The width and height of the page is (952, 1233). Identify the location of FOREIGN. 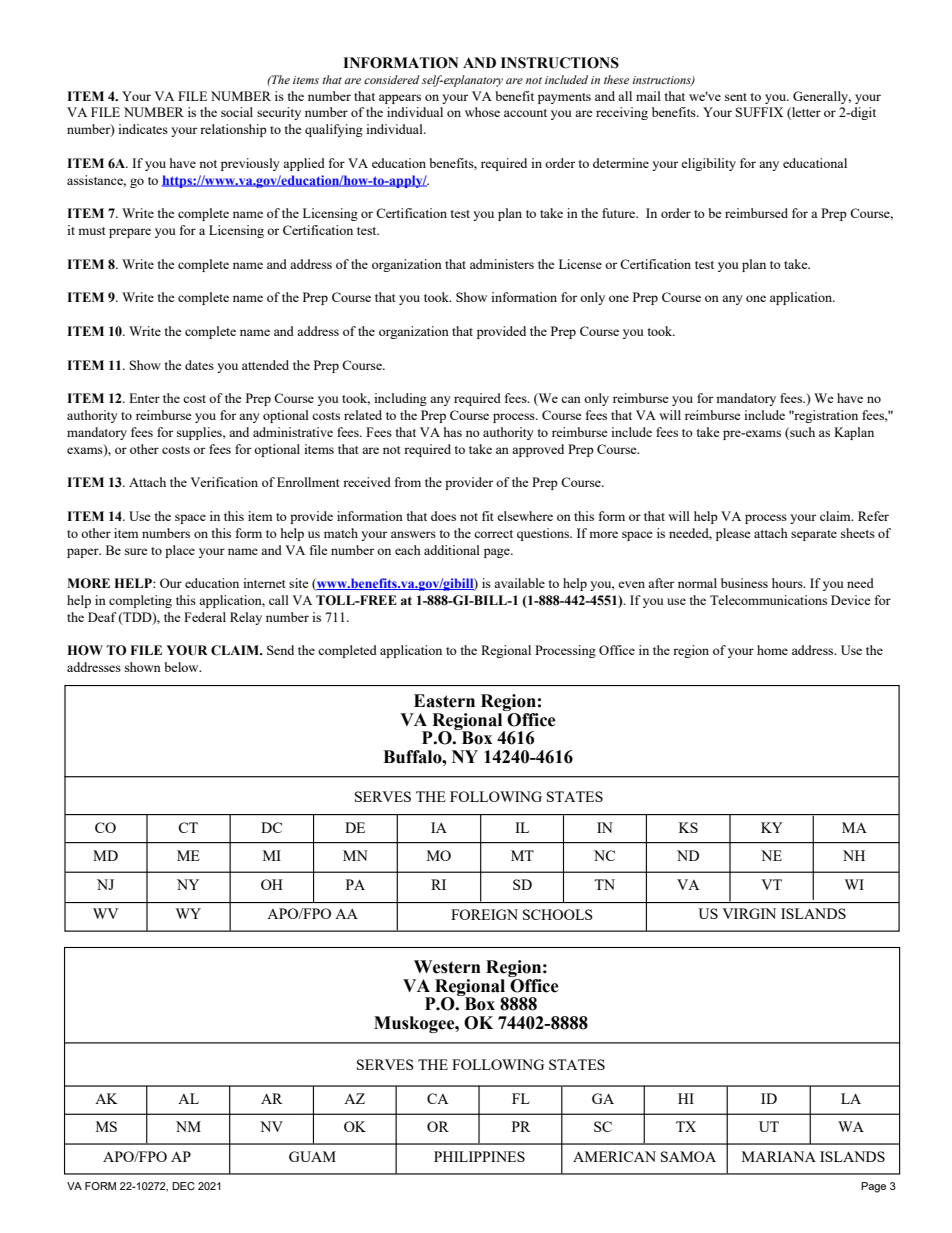
(484, 914).
